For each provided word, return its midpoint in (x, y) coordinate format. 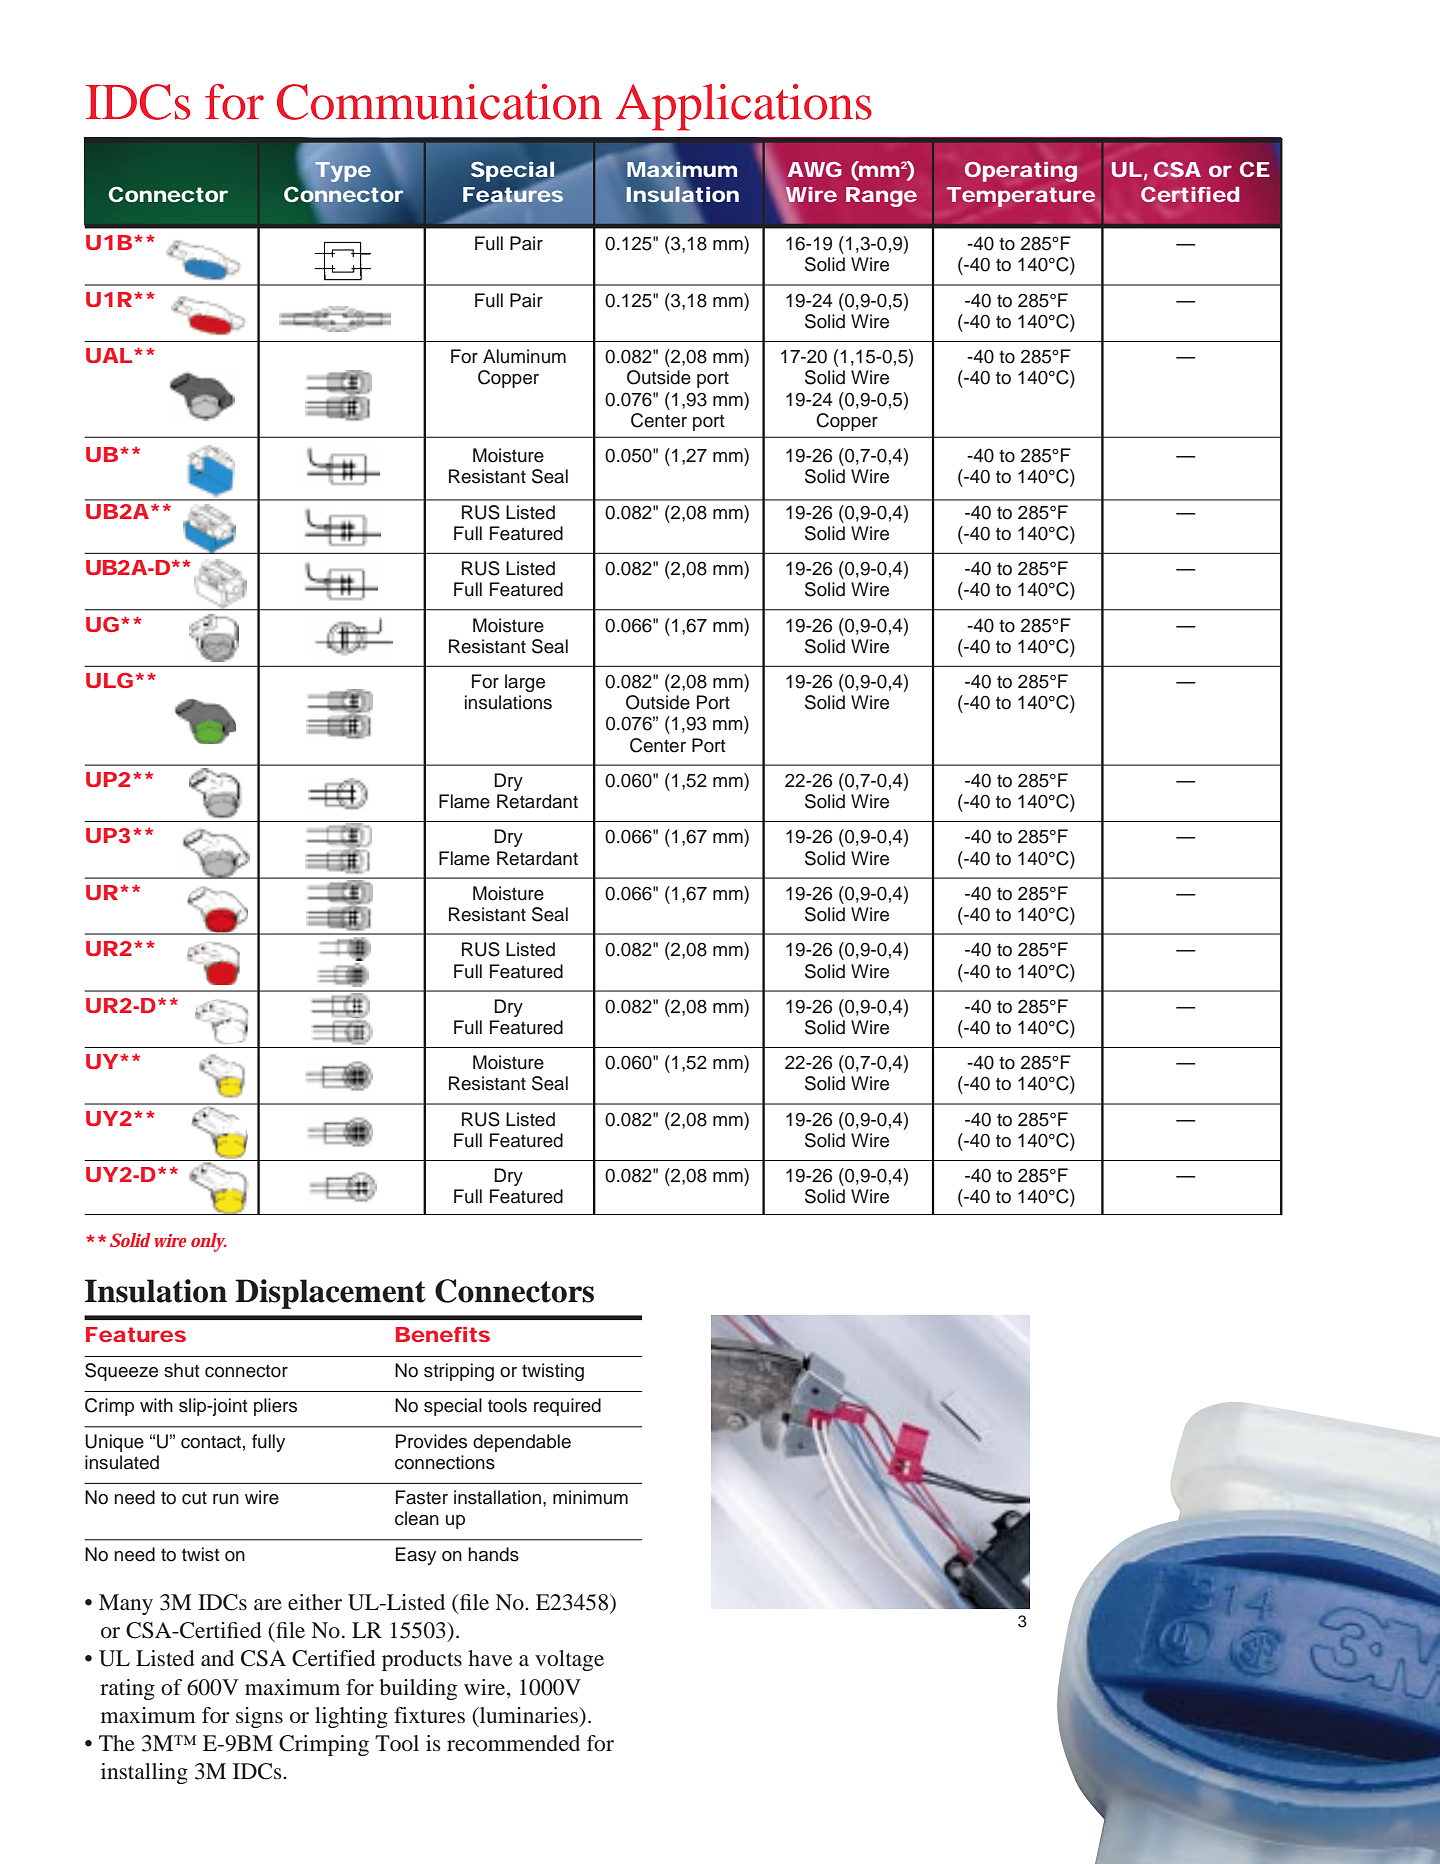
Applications (743, 107)
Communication (439, 102)
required (567, 1407)
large (525, 683)
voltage (569, 1660)
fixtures (429, 1715)
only (209, 1242)
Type (343, 172)
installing (144, 1773)
